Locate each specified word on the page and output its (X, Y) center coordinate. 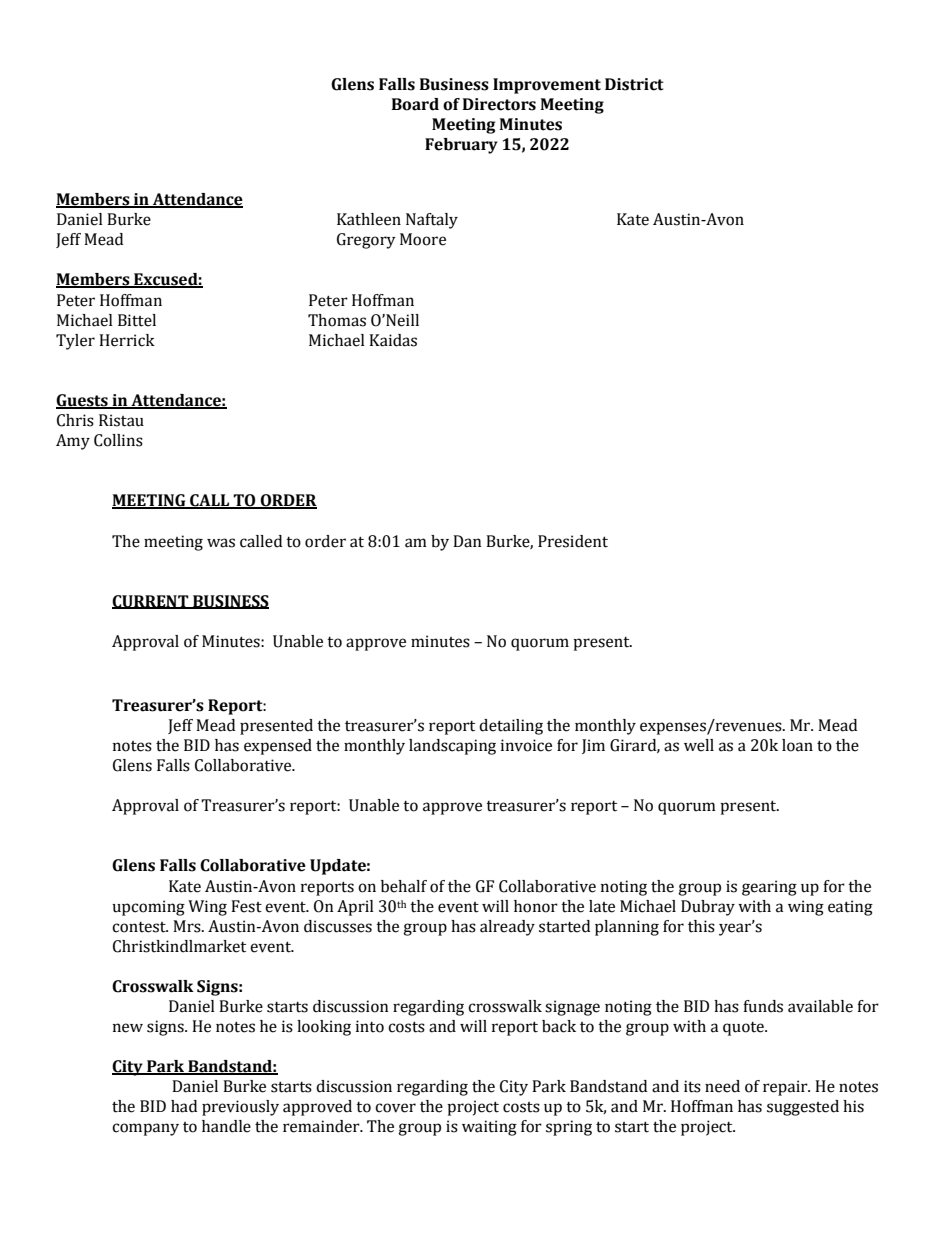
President (573, 541)
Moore (423, 239)
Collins (118, 440)
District (634, 84)
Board (415, 104)
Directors (499, 104)
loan (797, 745)
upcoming (148, 908)
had (184, 1106)
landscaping (452, 747)
